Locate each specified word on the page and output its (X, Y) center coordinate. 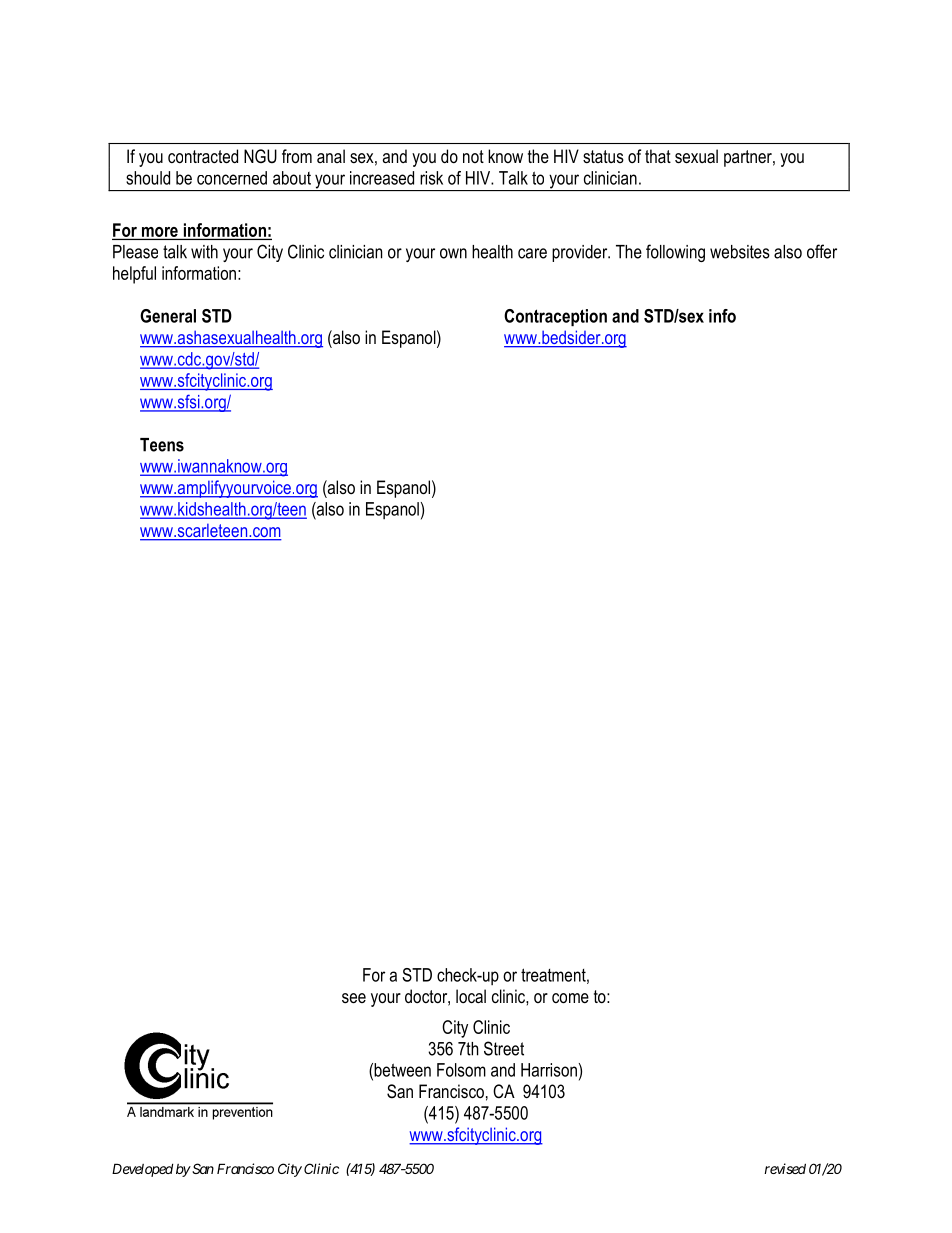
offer (822, 251)
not (473, 156)
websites (740, 252)
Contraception (555, 317)
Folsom (461, 1070)
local (471, 996)
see (354, 998)
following (675, 253)
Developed (142, 1170)
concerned (232, 178)
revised (785, 1168)
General (168, 316)
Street (504, 1048)
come (570, 998)
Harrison (549, 1070)
